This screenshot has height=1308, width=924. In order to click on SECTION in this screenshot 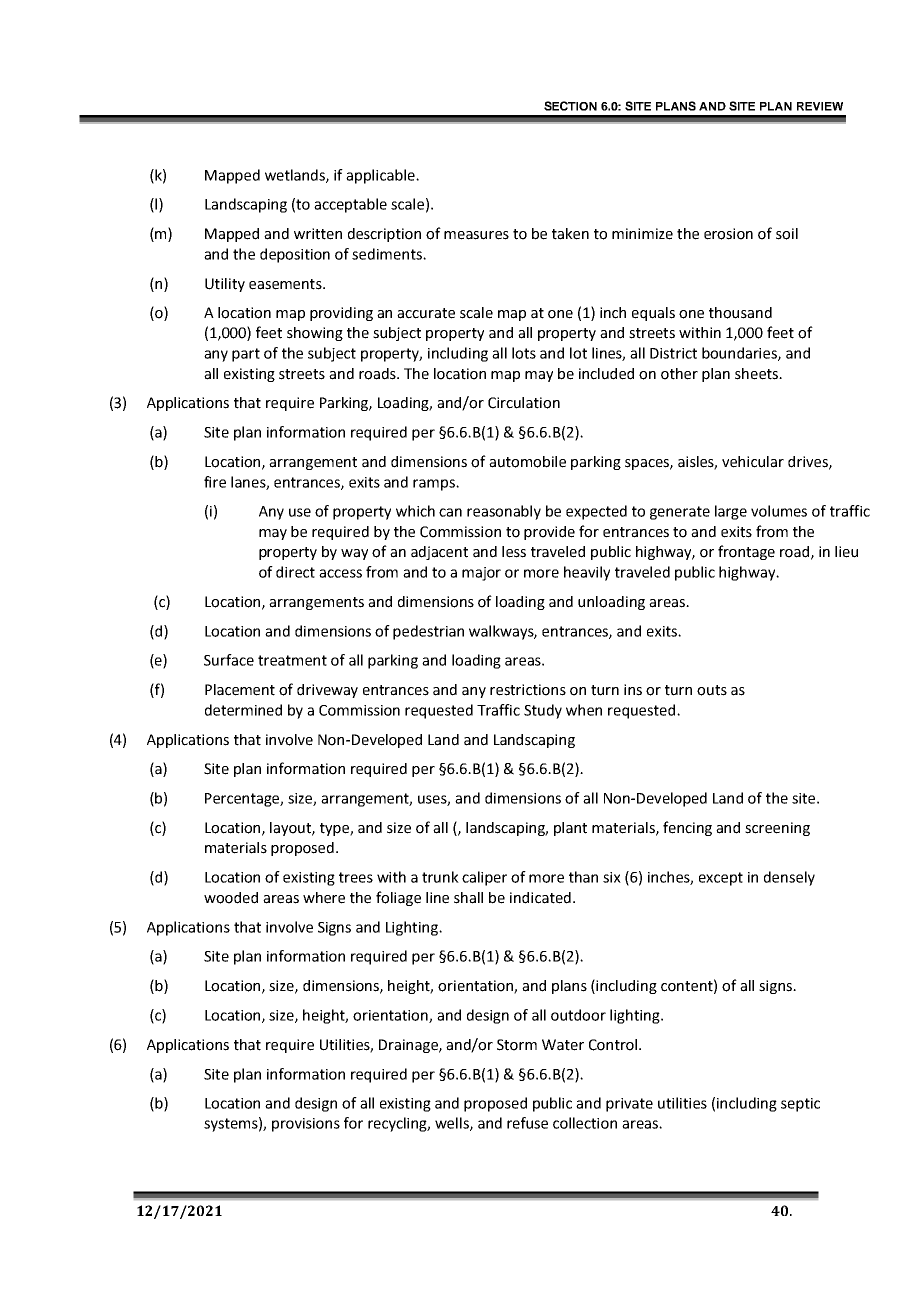, I will do `click(570, 106)`.
